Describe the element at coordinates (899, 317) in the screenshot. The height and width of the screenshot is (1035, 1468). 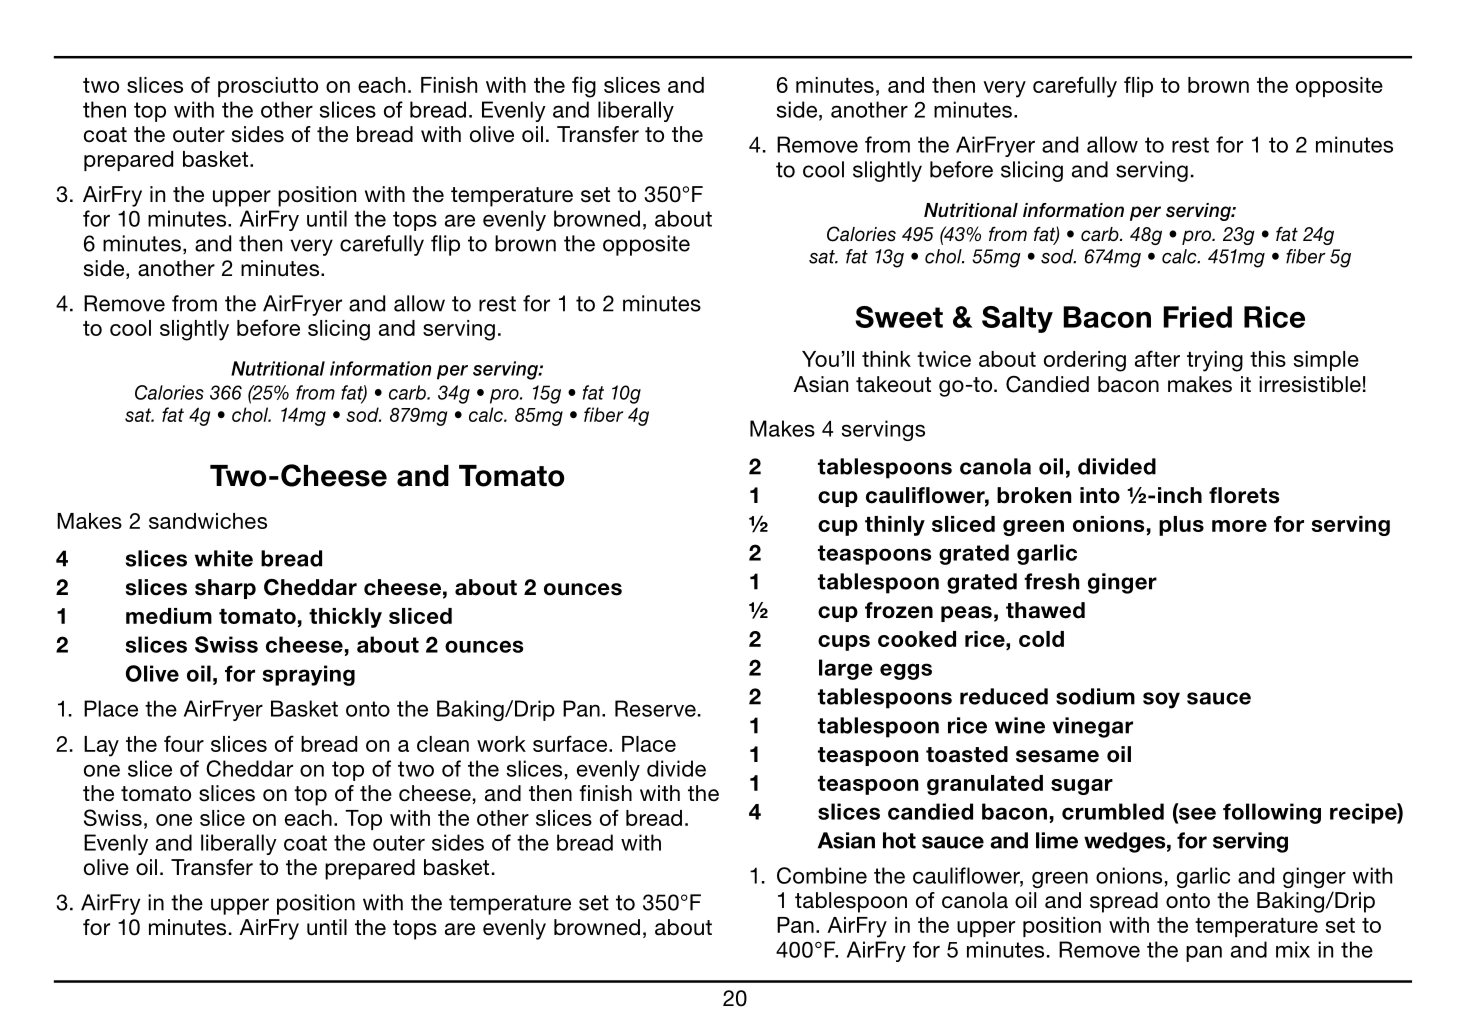
I see `Sweet` at that location.
